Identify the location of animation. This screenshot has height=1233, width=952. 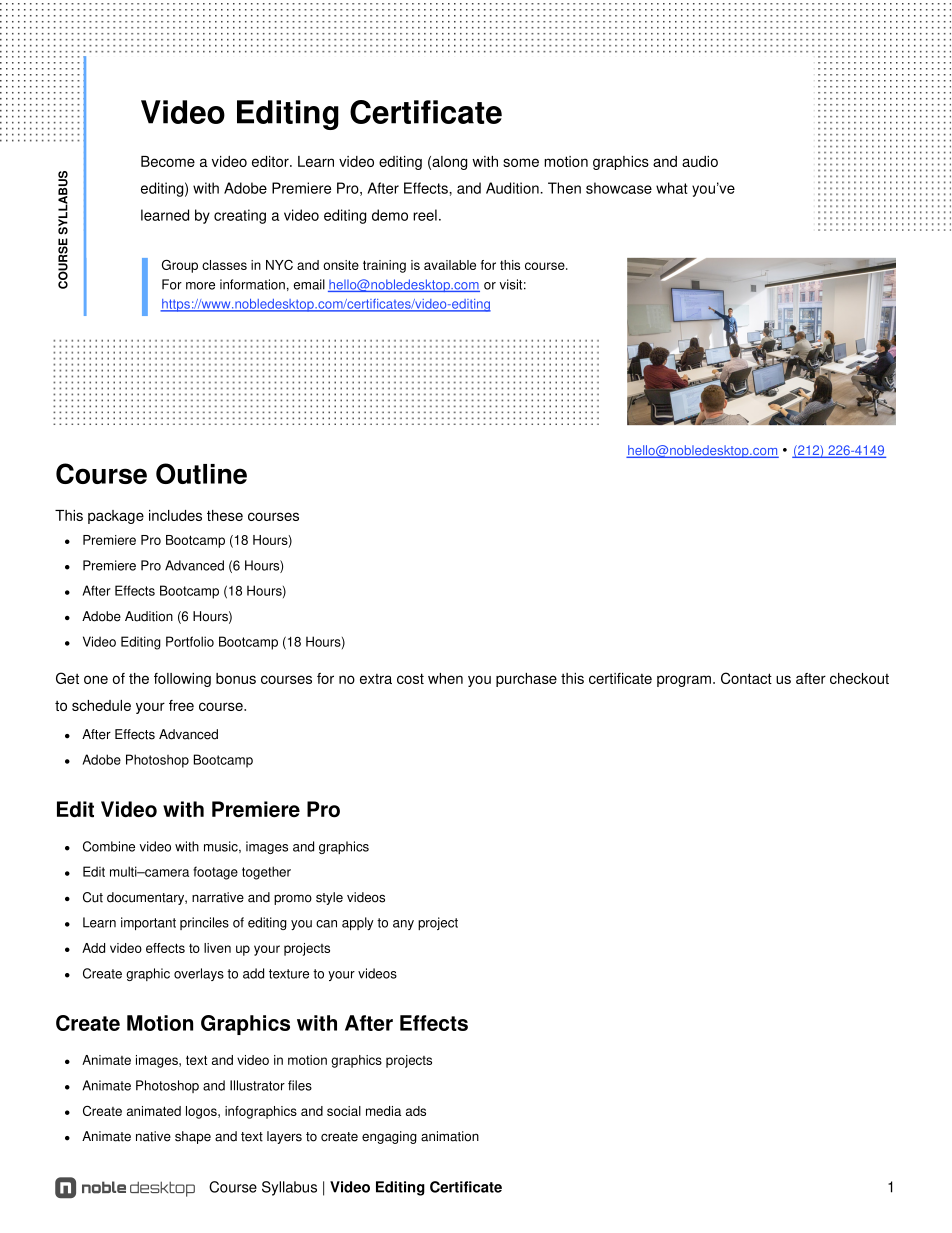
(450, 1136).
